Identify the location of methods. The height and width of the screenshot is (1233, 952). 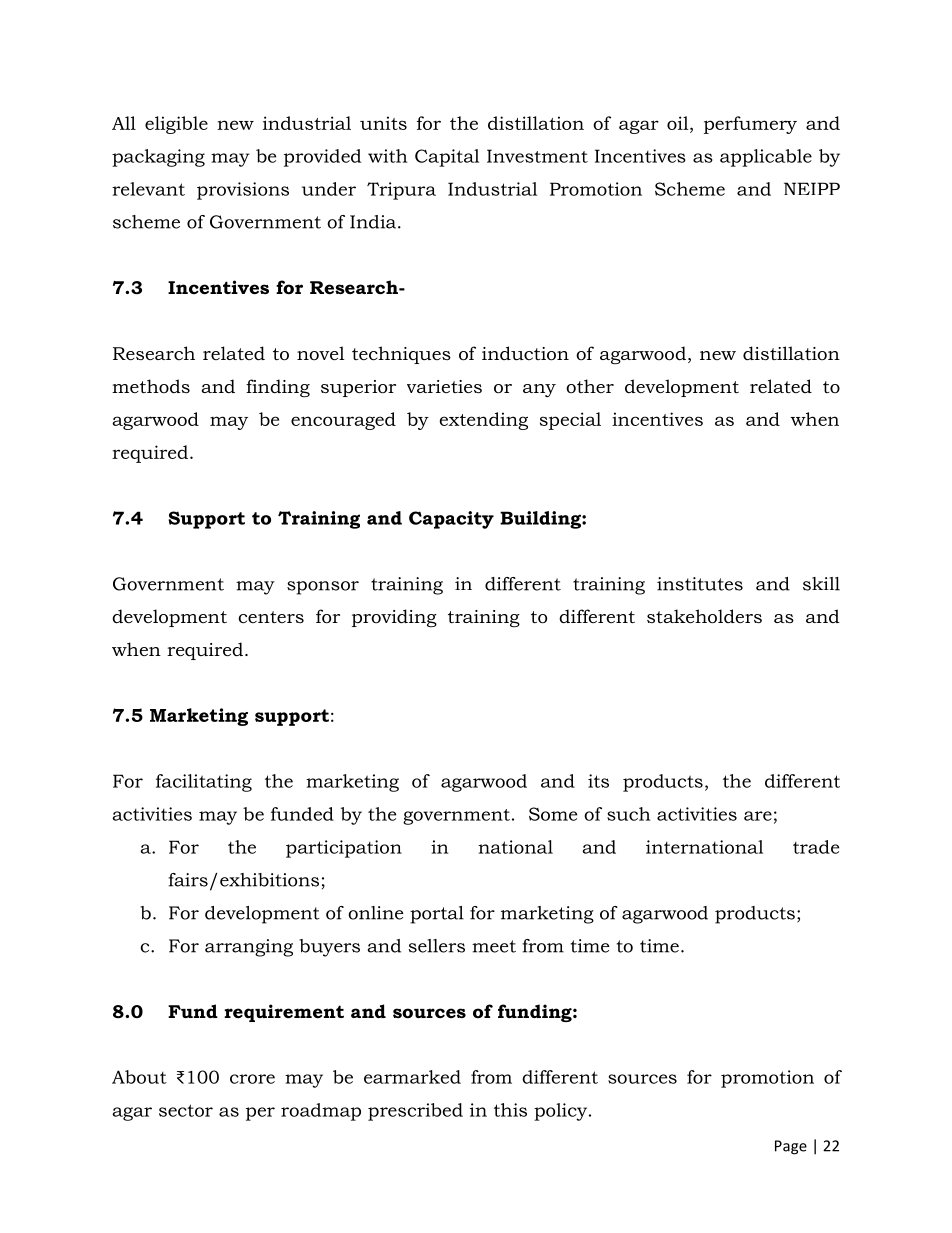
(151, 386).
